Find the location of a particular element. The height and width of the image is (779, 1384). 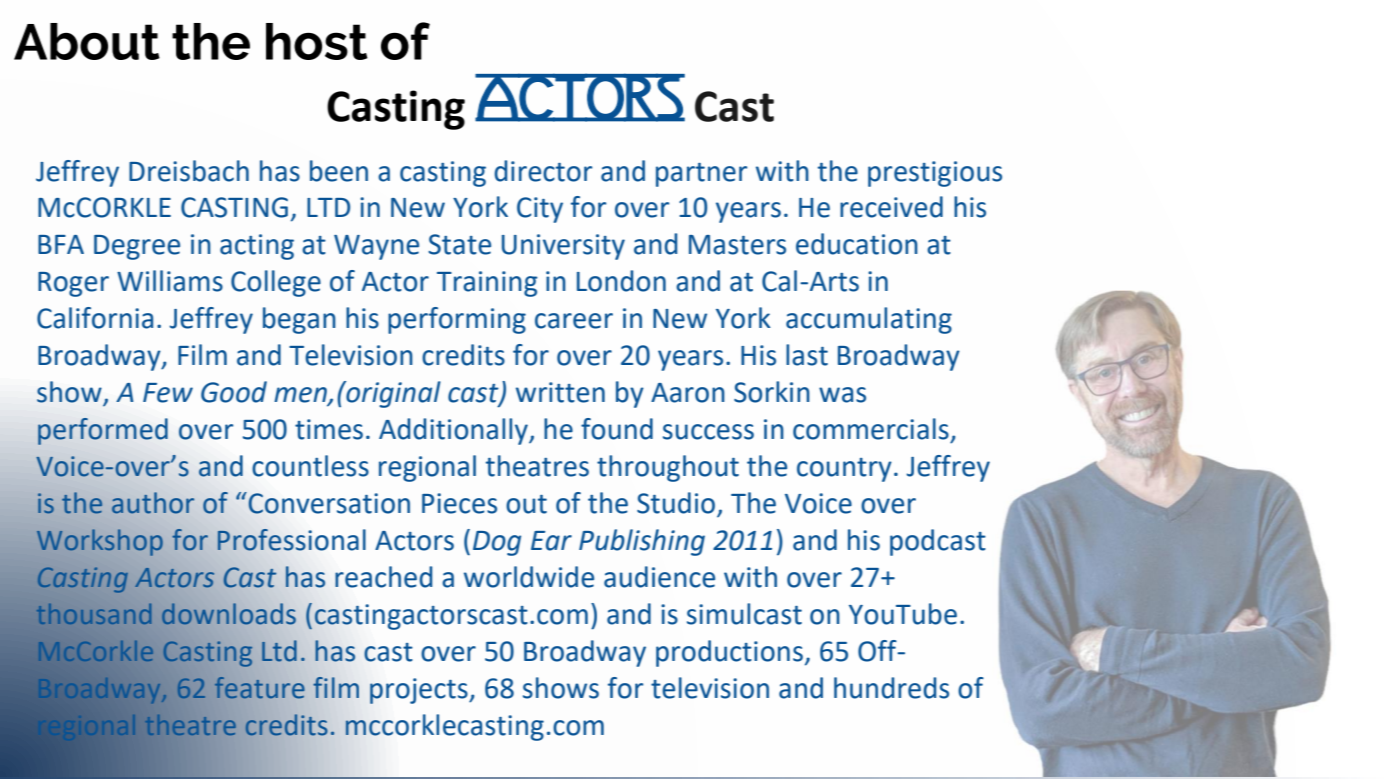

country is located at coordinates (844, 470).
